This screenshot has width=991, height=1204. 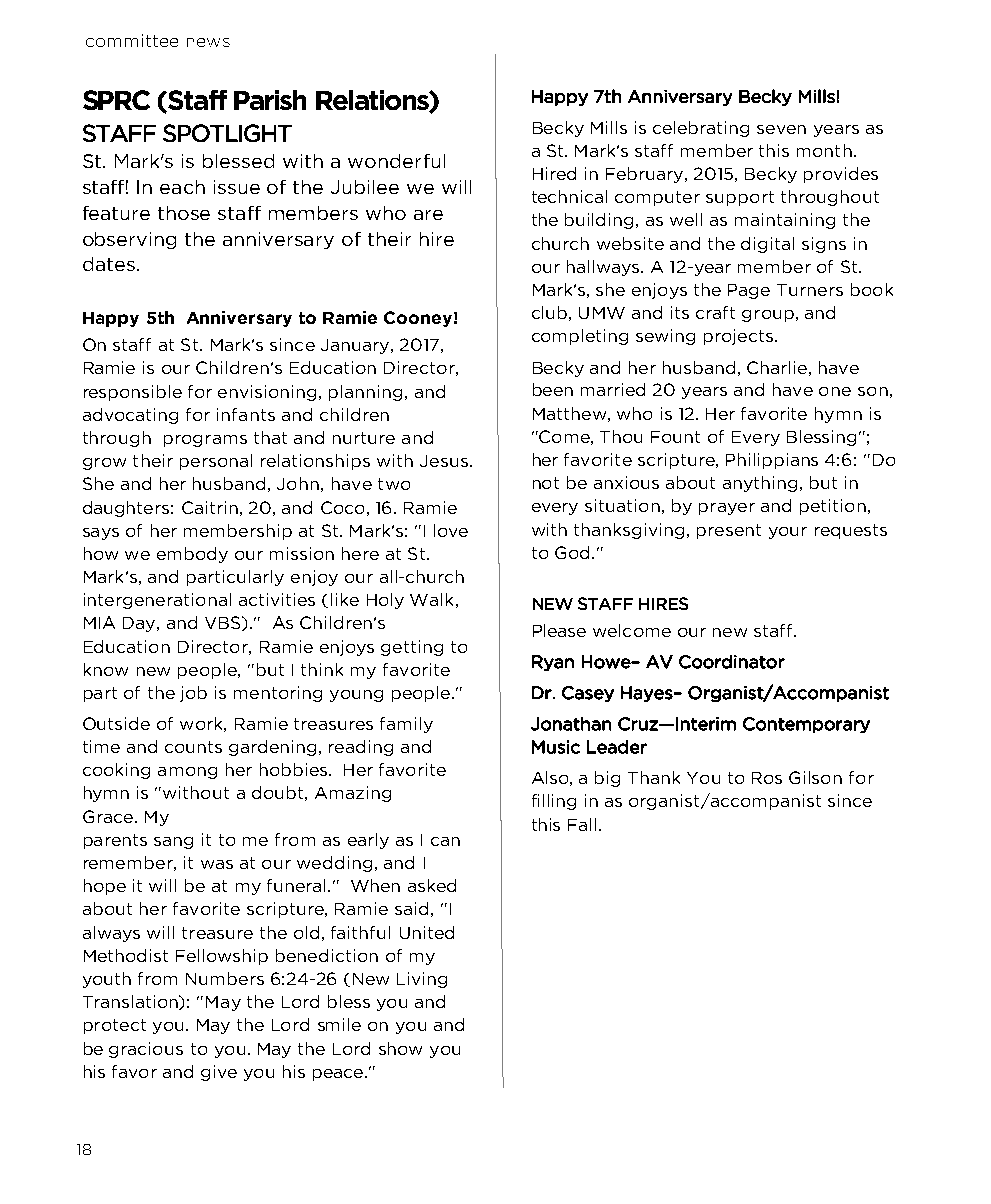 What do you see at coordinates (216, 462) in the screenshot?
I see `personal` at bounding box center [216, 462].
